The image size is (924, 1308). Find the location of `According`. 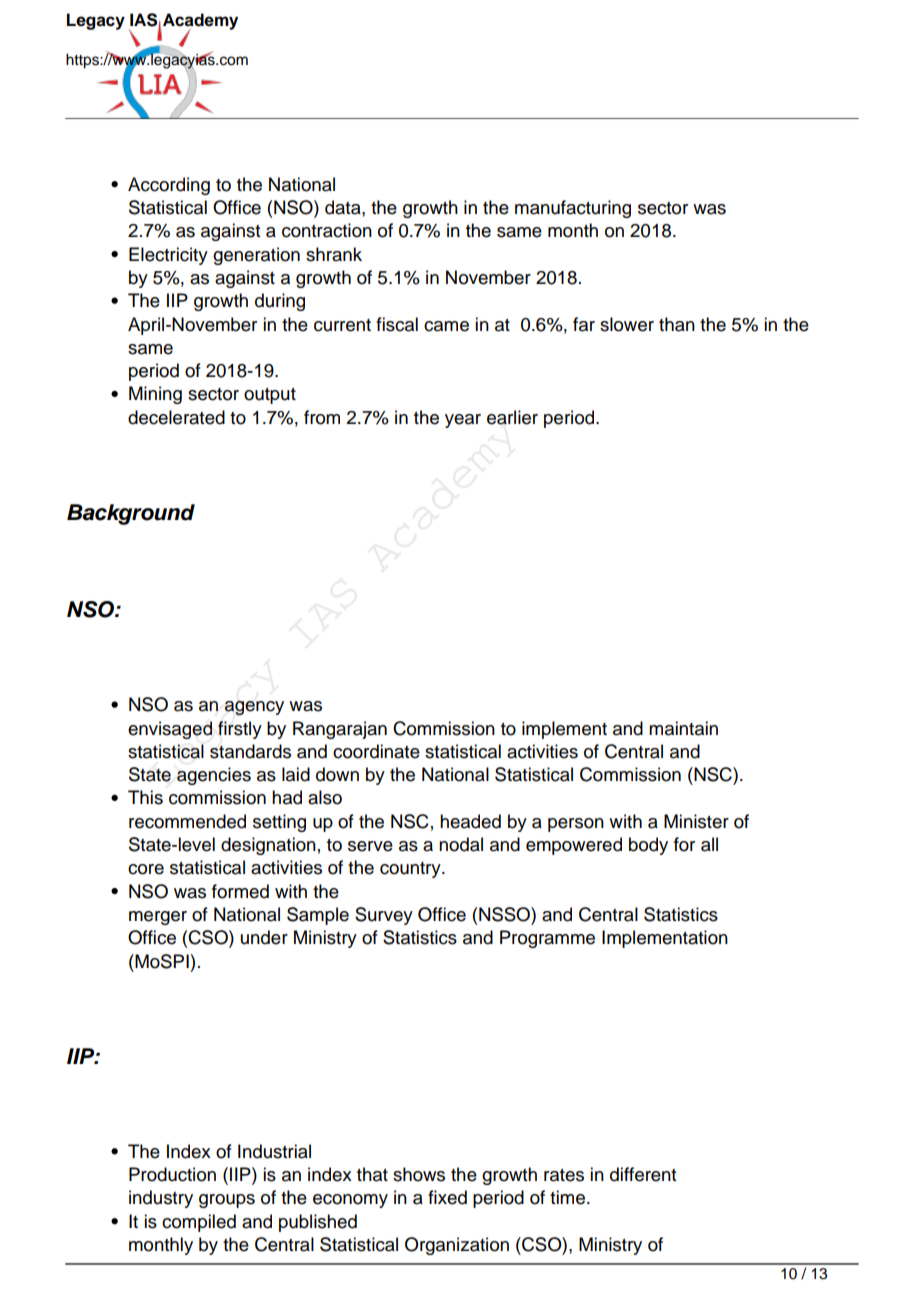

According is located at coordinates (169, 186).
